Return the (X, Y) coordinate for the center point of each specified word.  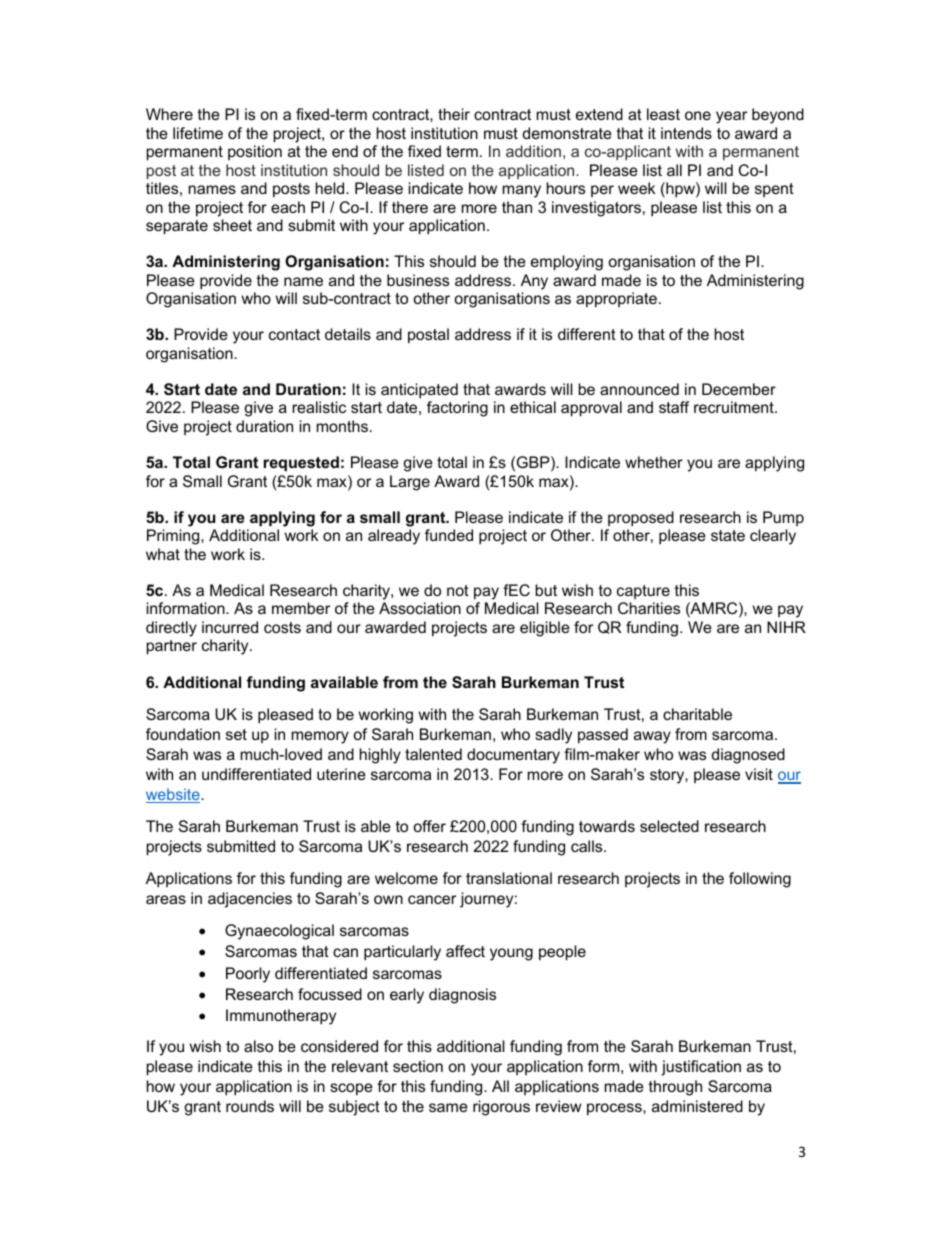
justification (701, 1068)
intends (686, 133)
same (448, 1107)
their (454, 114)
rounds (250, 1106)
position (255, 152)
